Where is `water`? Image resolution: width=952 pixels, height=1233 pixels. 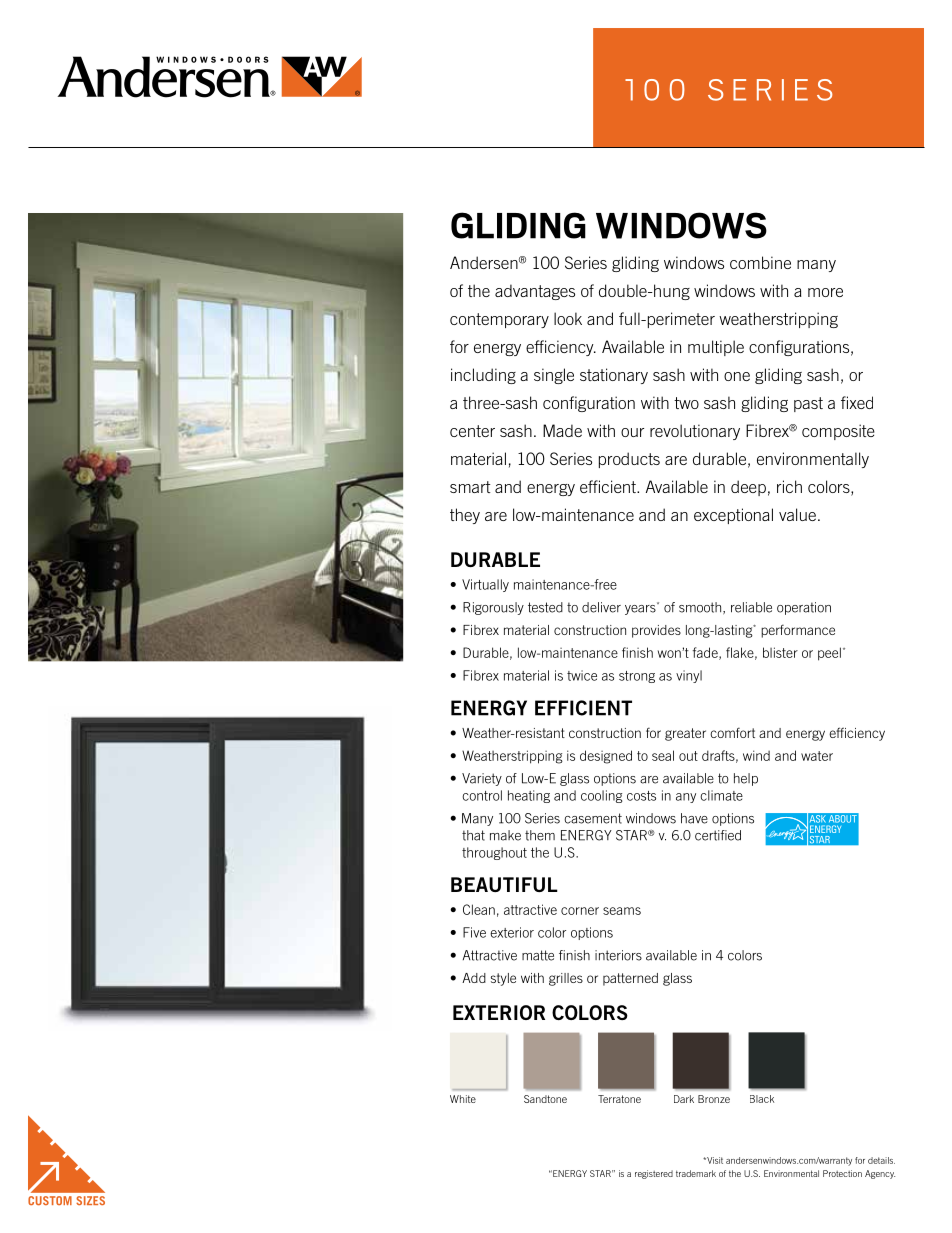 water is located at coordinates (817, 756).
